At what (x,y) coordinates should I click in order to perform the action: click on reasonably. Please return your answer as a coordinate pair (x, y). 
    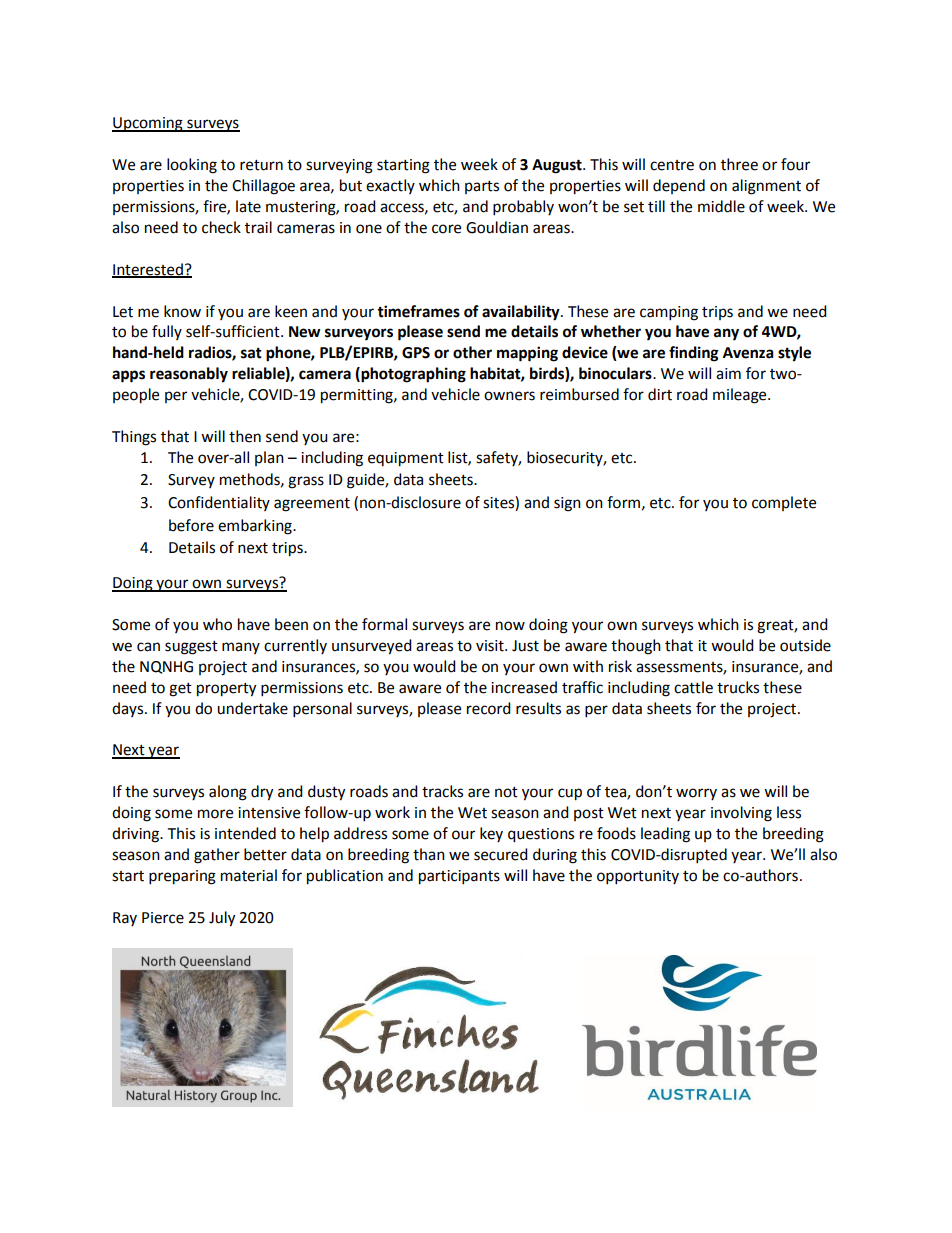
    Looking at the image, I should click on (189, 375).
